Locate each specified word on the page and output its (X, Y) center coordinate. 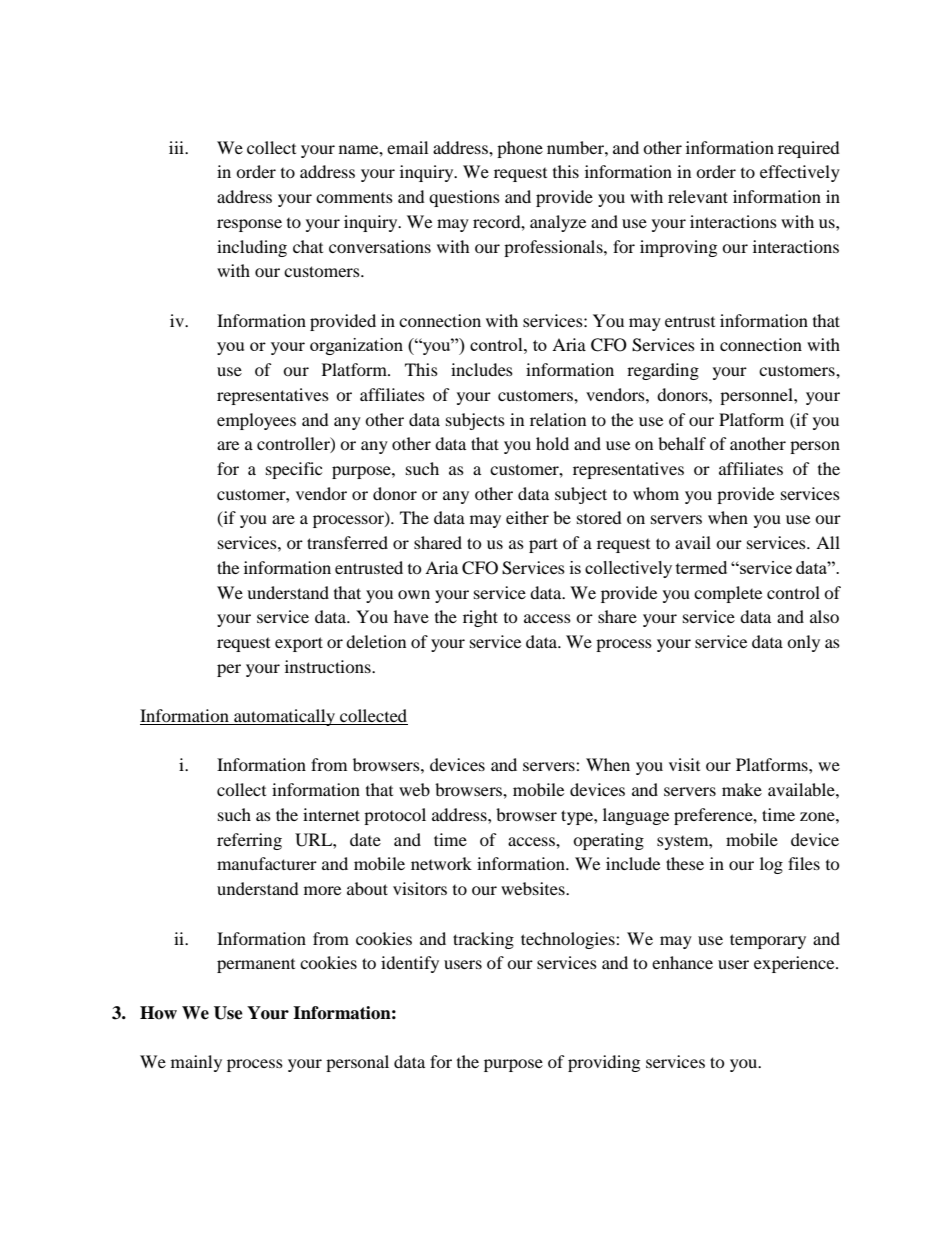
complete (728, 594)
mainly (196, 1063)
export (299, 644)
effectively (800, 173)
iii (177, 147)
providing (604, 1063)
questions (464, 198)
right (480, 618)
